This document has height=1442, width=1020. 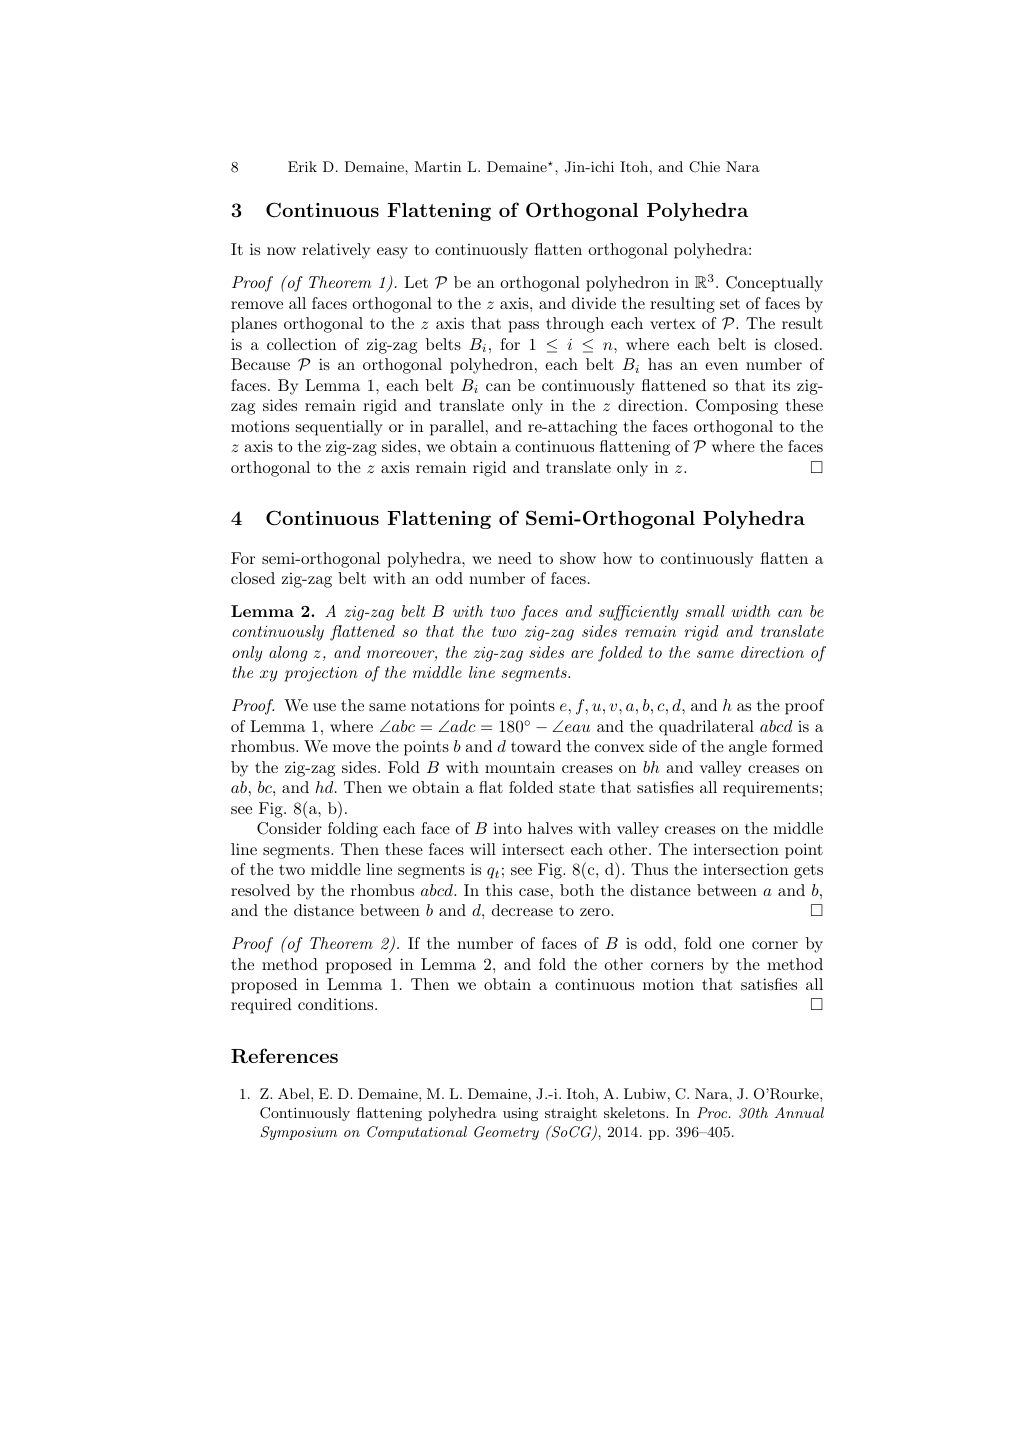 I want to click on Martin, so click(x=438, y=166).
